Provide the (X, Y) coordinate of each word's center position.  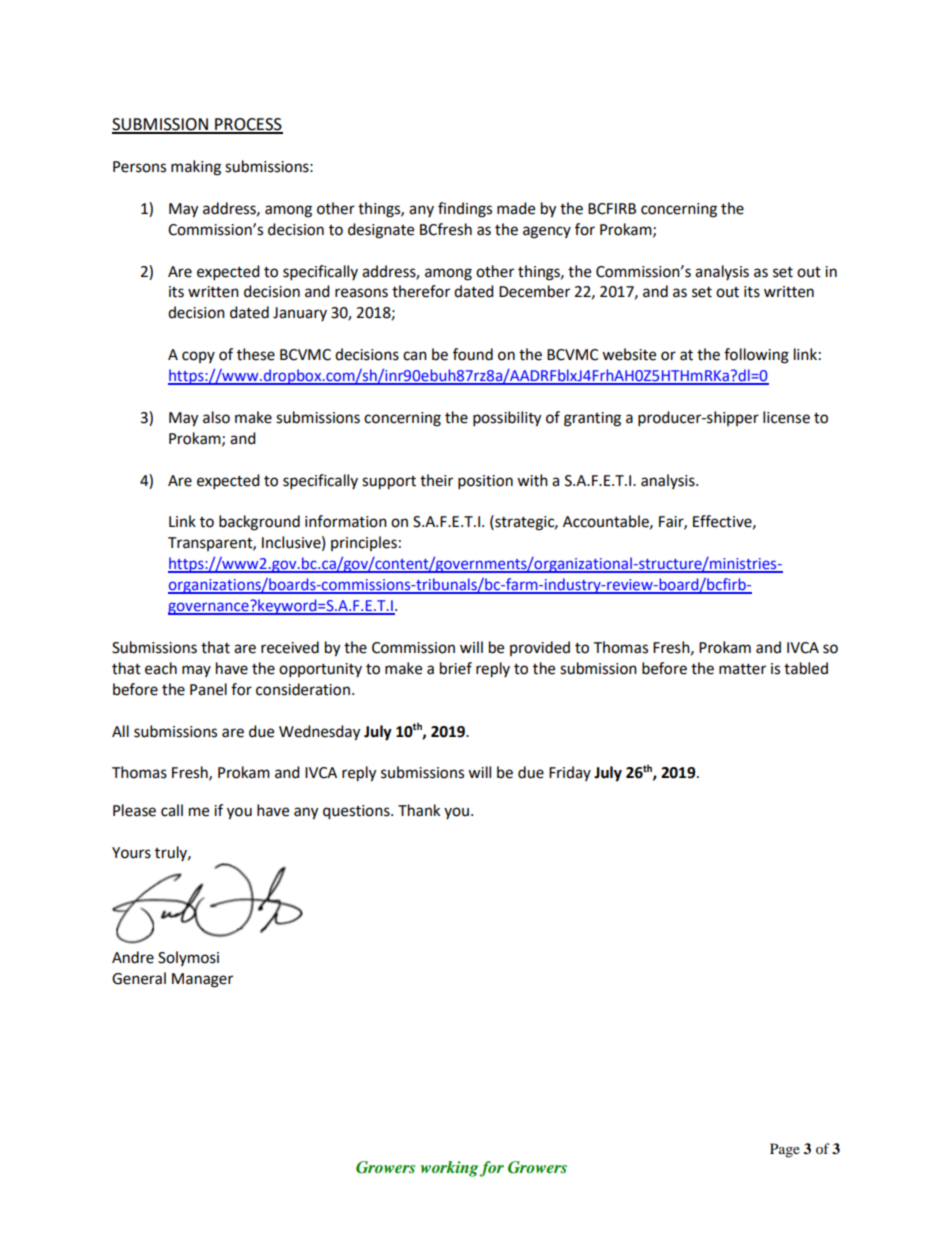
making (196, 168)
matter (742, 669)
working (450, 1169)
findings (465, 210)
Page (785, 1150)
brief (456, 668)
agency (547, 232)
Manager (202, 980)
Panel (208, 689)
